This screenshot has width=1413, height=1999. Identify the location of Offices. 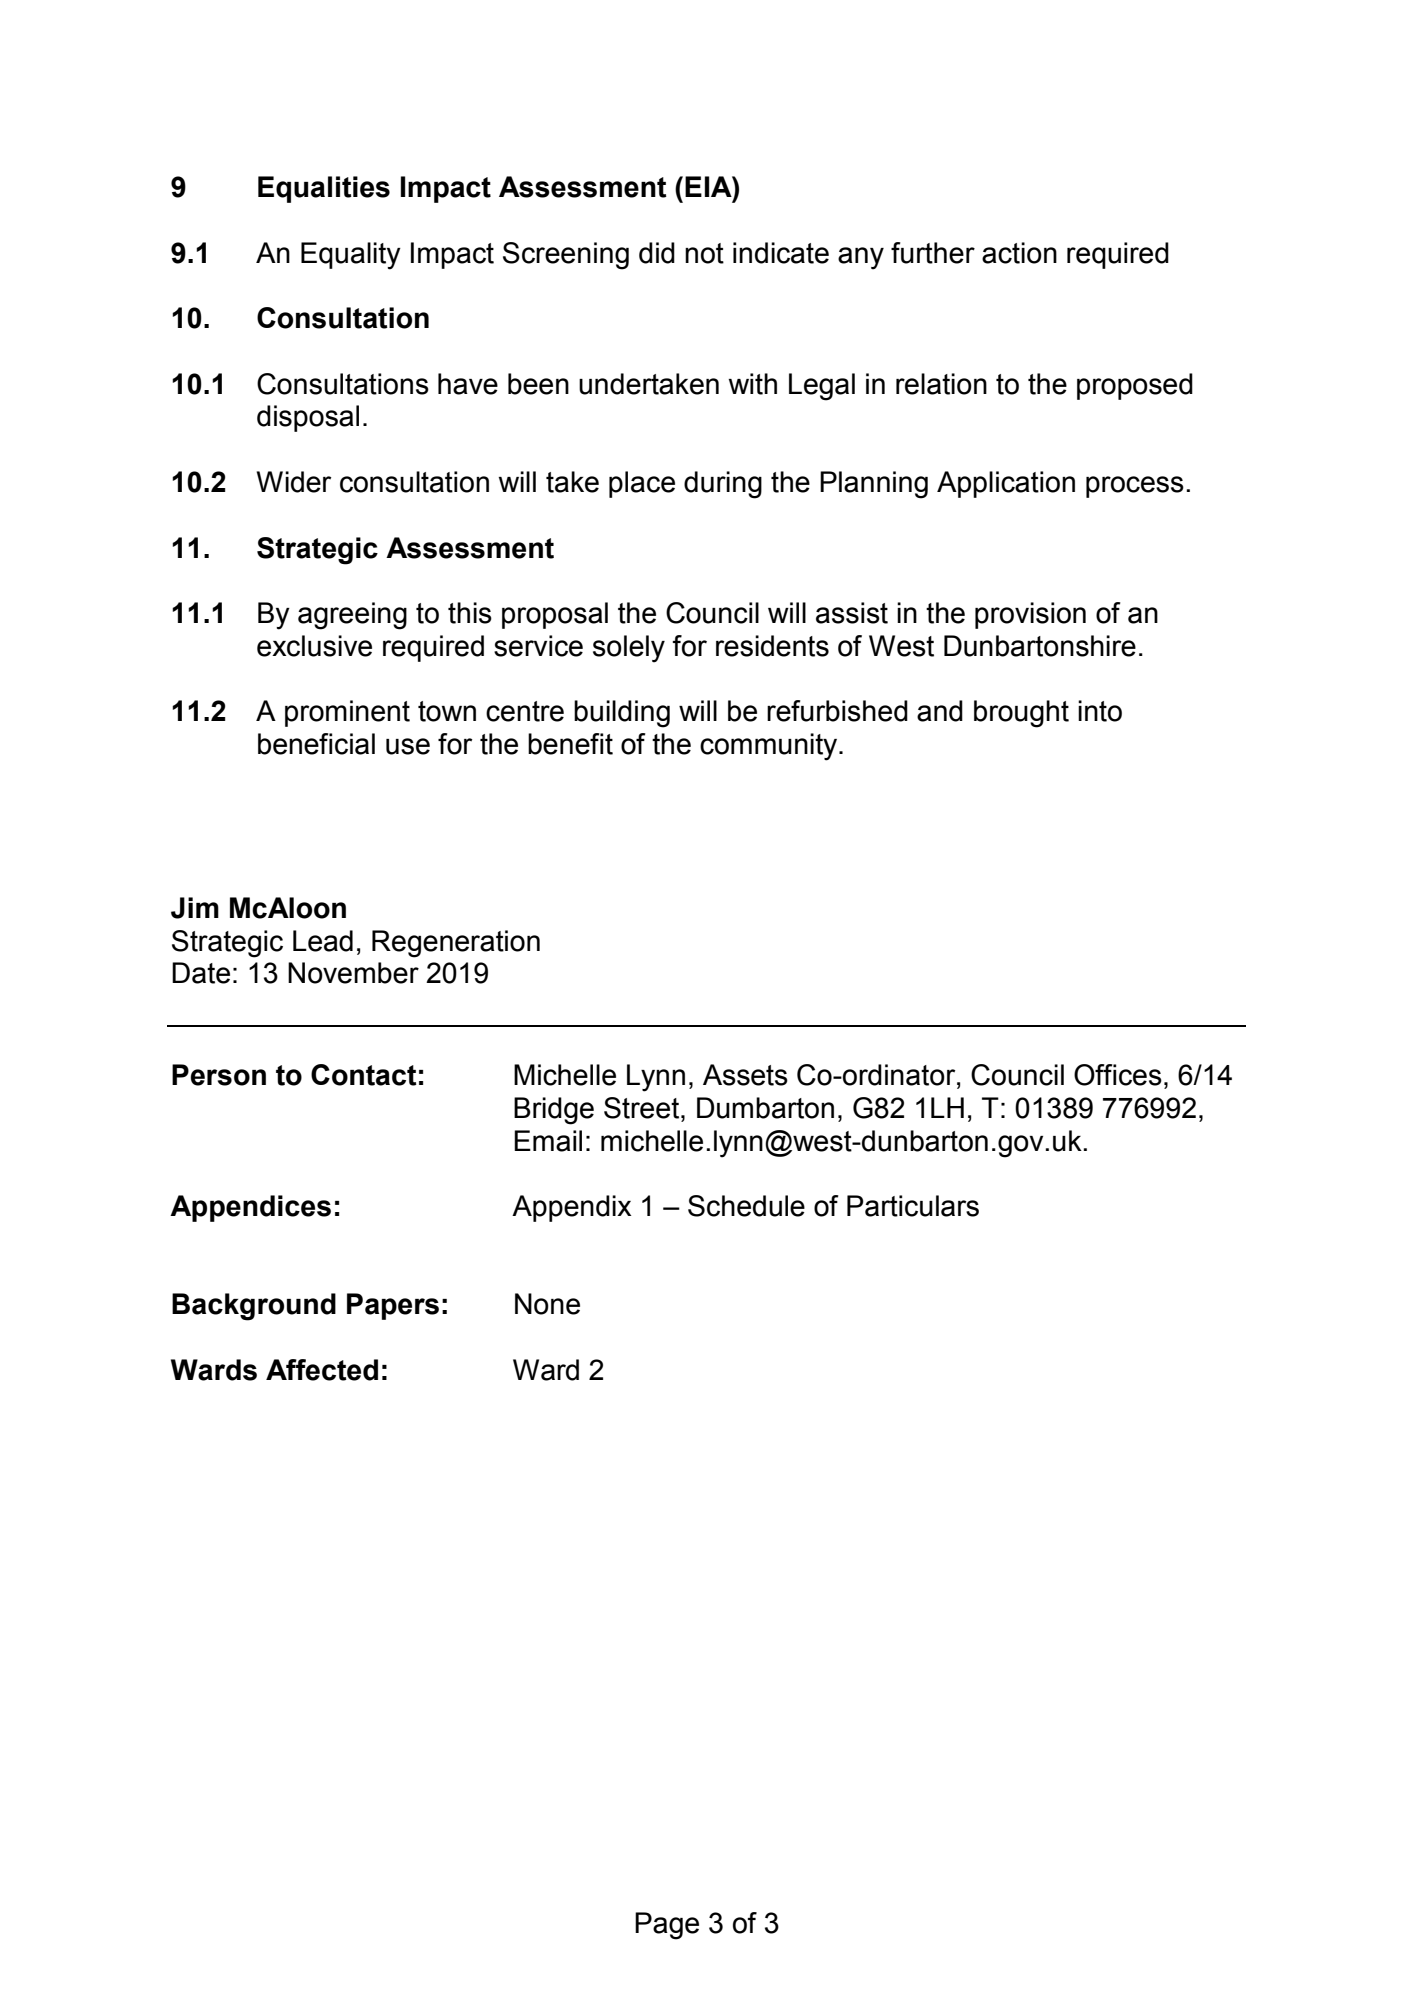
(1118, 1075).
